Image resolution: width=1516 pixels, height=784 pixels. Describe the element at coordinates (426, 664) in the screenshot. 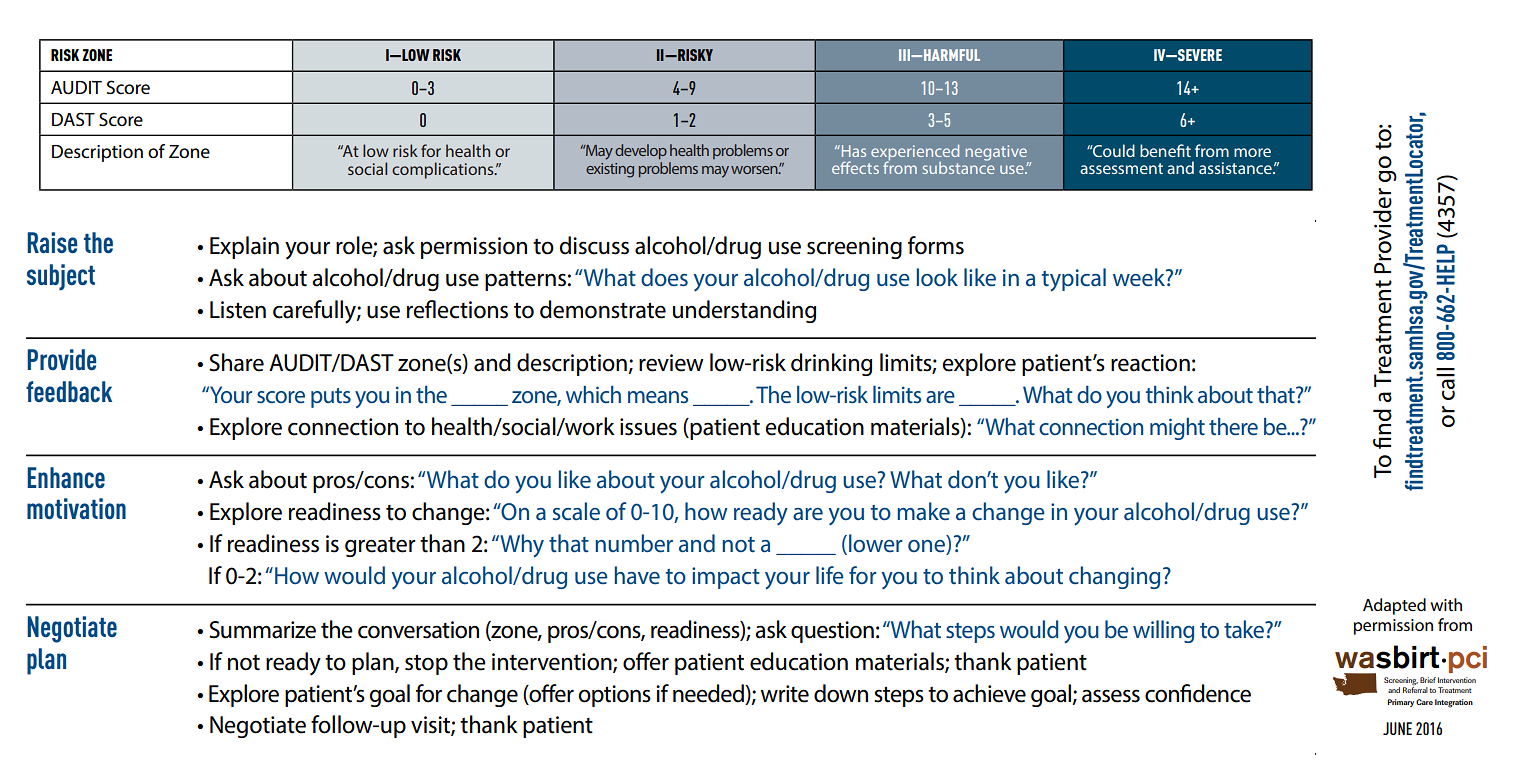

I see `stop` at that location.
